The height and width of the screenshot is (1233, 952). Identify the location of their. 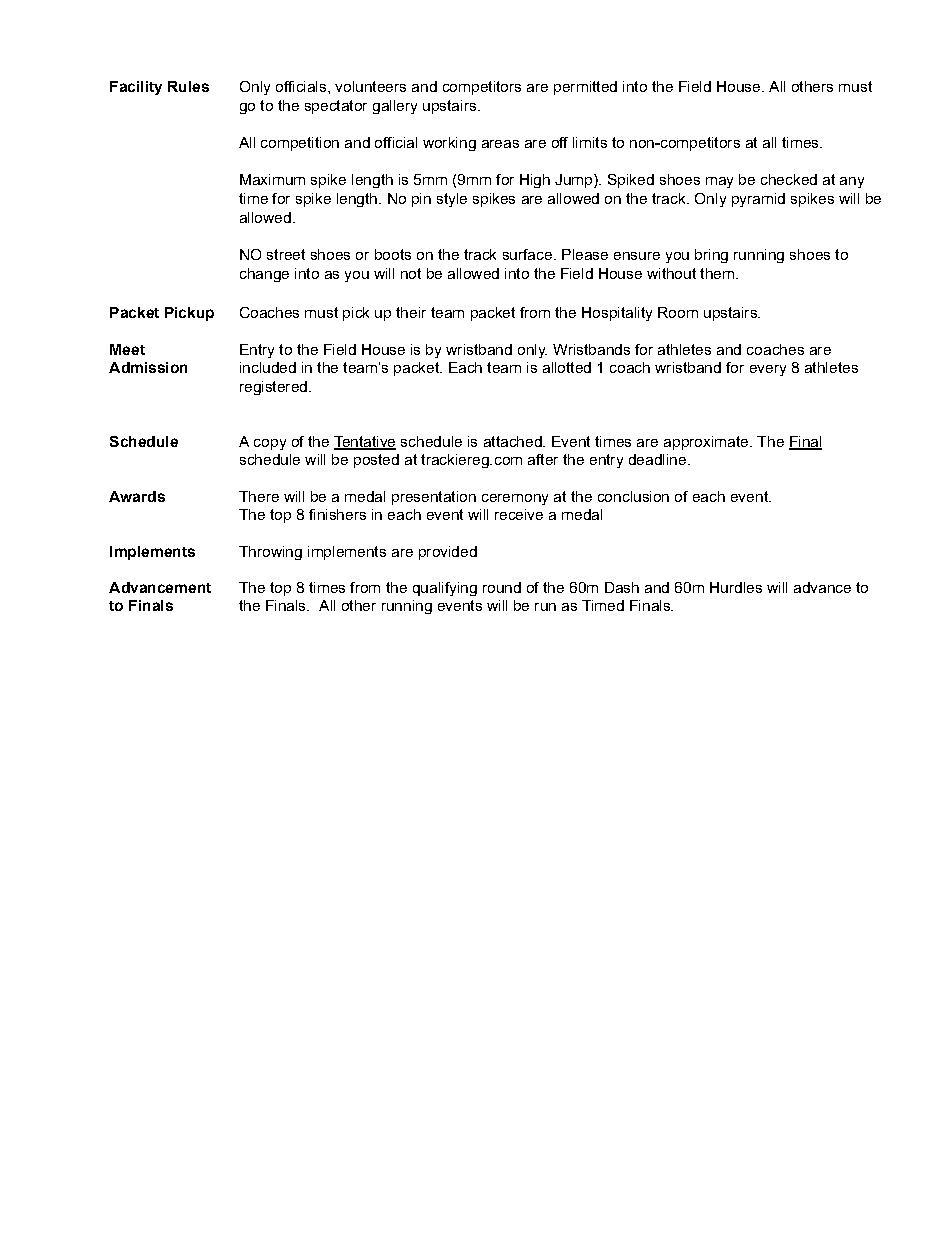
(411, 312).
